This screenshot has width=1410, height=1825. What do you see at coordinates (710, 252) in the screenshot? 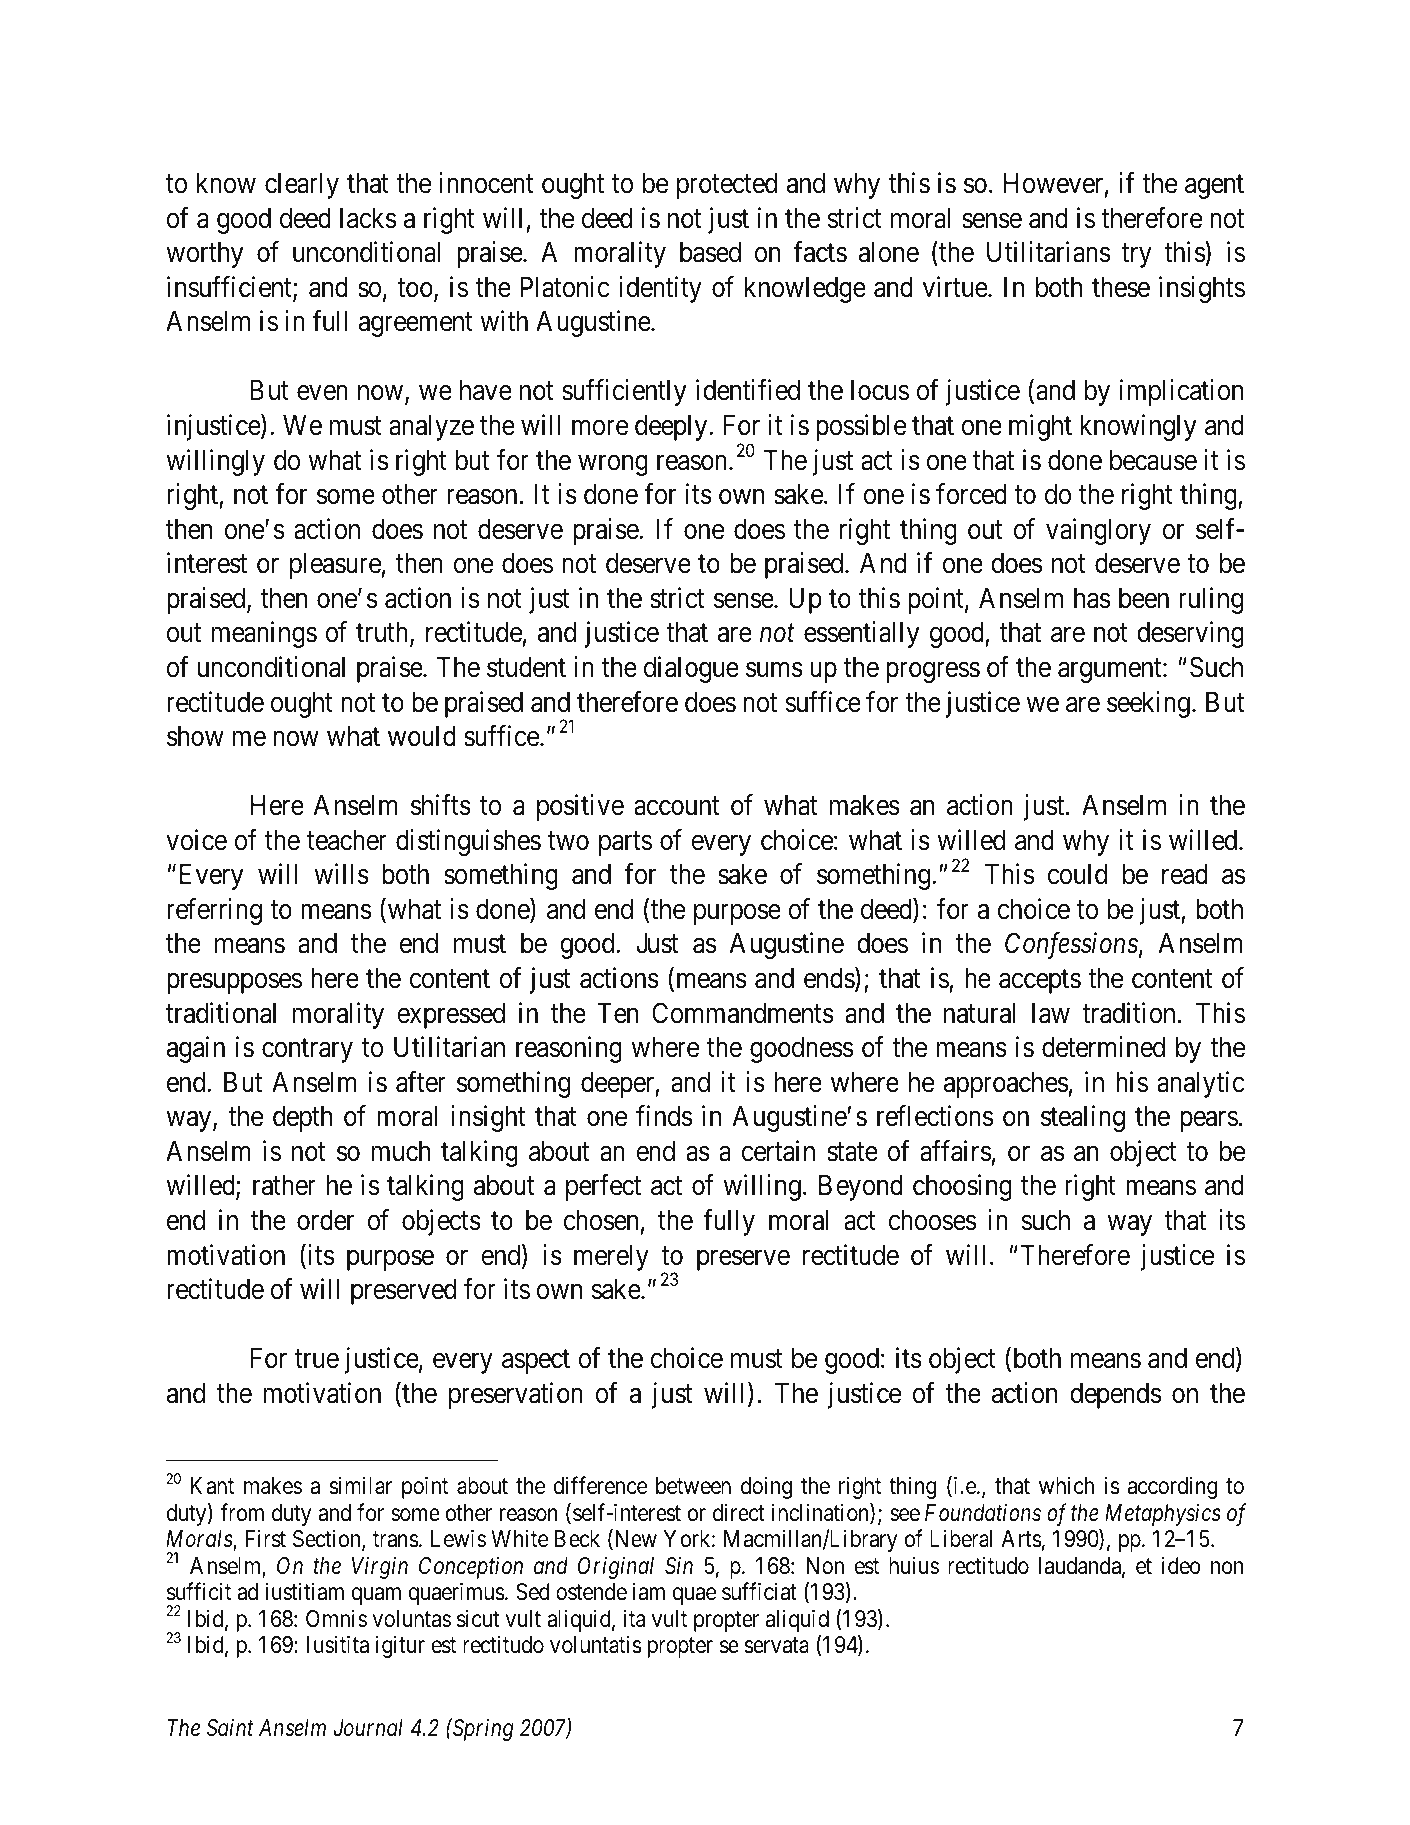
I see `based` at bounding box center [710, 252].
